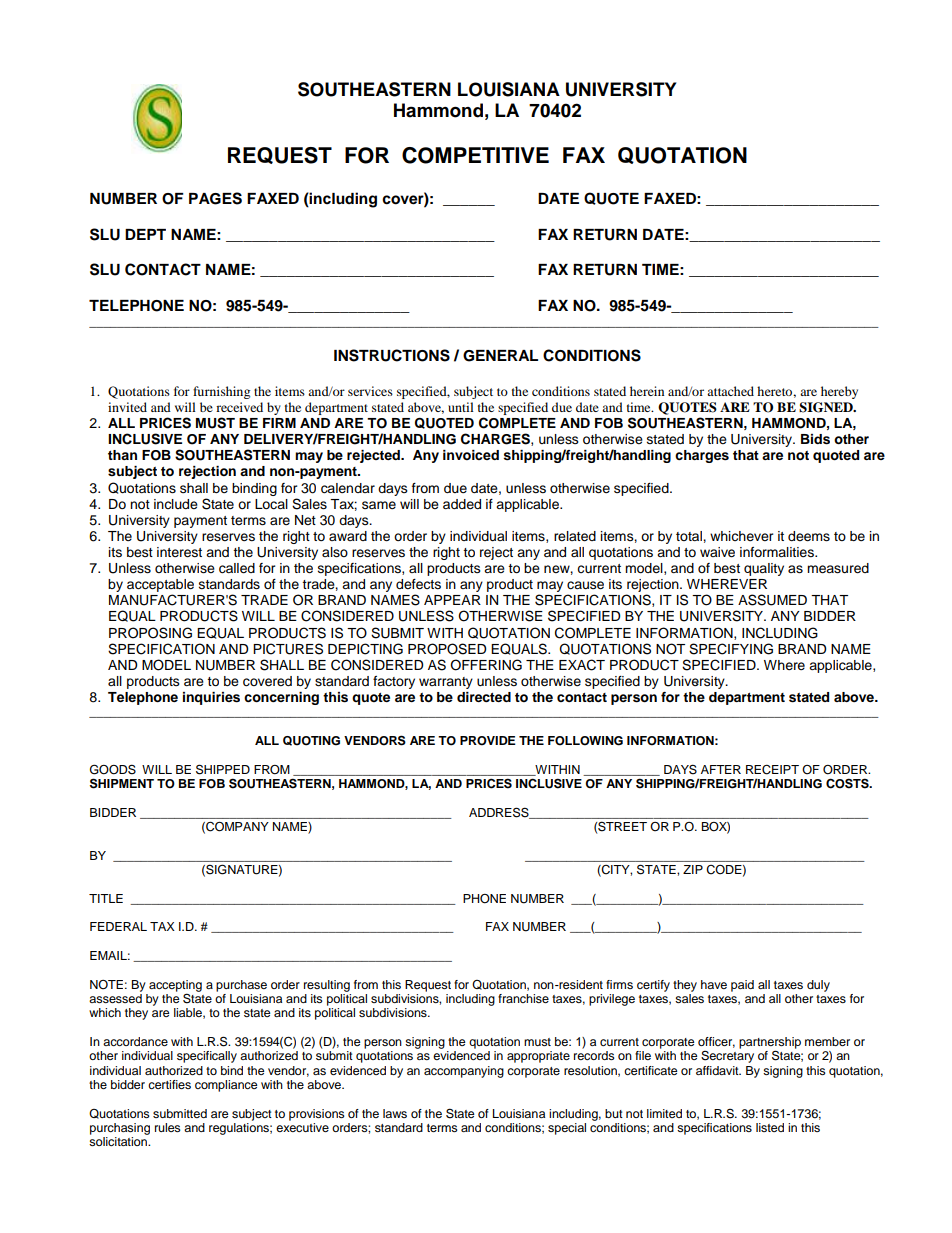 The image size is (952, 1233). What do you see at coordinates (395, 1113) in the screenshot?
I see `laws` at bounding box center [395, 1113].
